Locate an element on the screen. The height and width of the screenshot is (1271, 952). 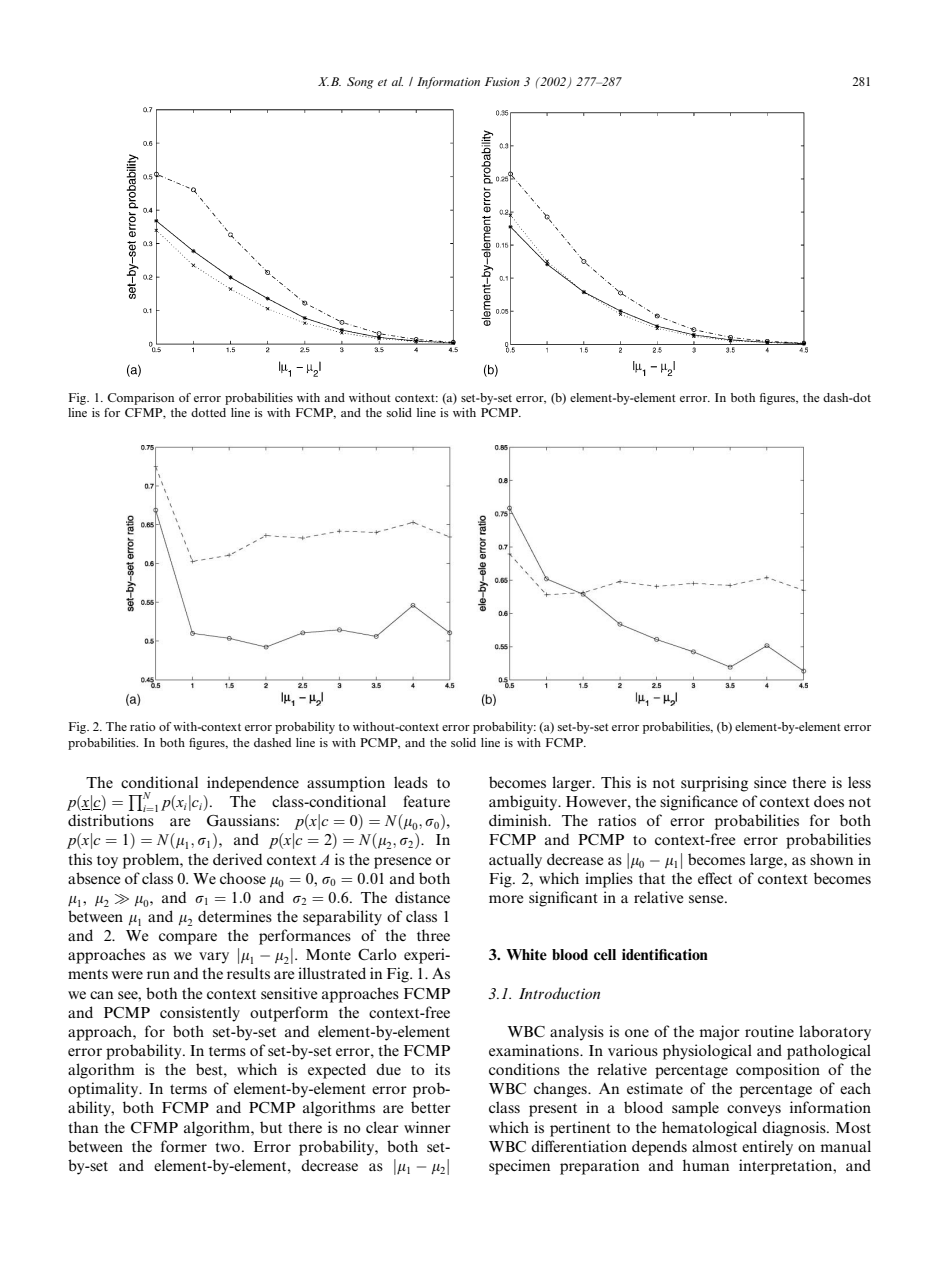
since is located at coordinates (770, 782).
